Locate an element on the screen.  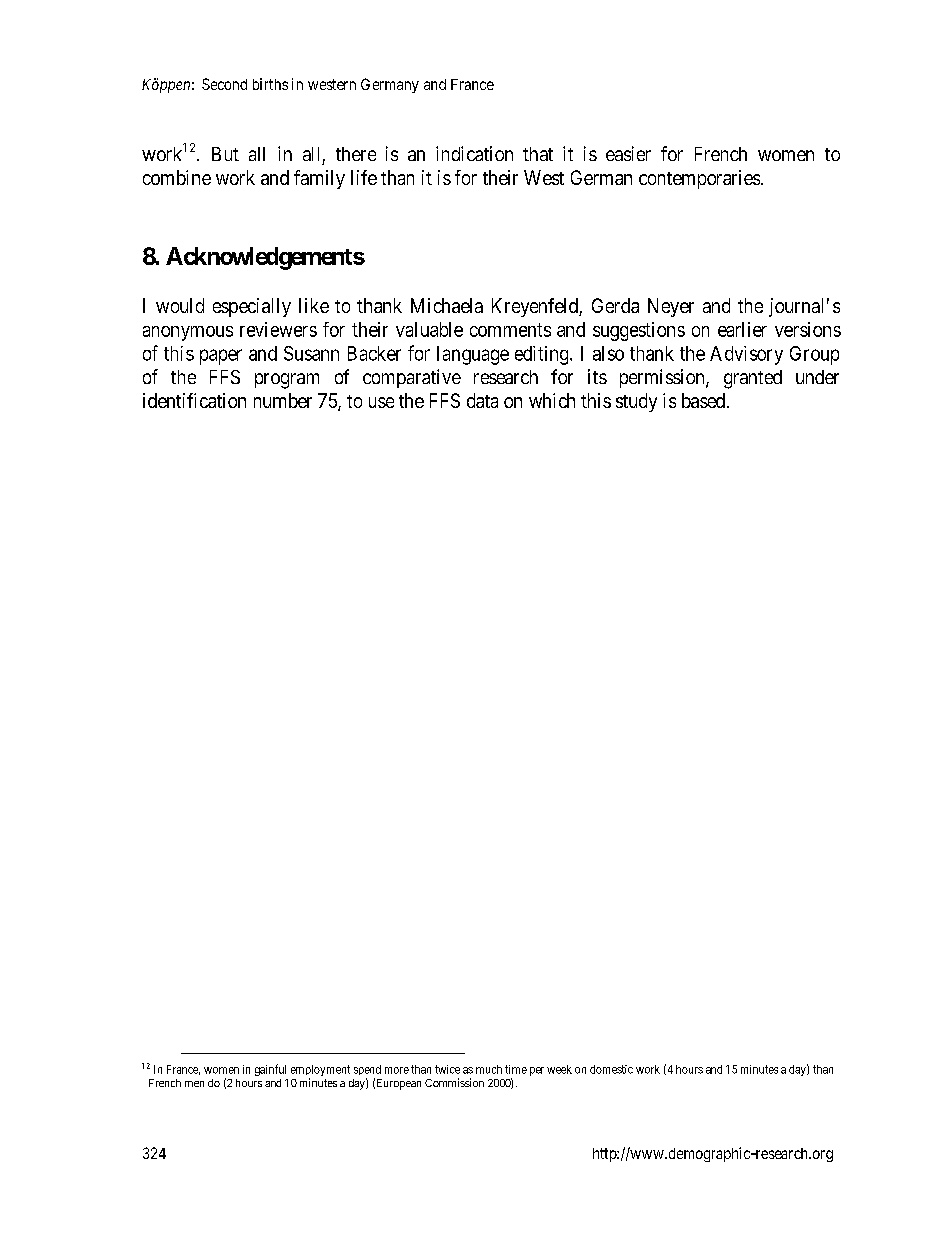
employment is located at coordinates (320, 1072).
